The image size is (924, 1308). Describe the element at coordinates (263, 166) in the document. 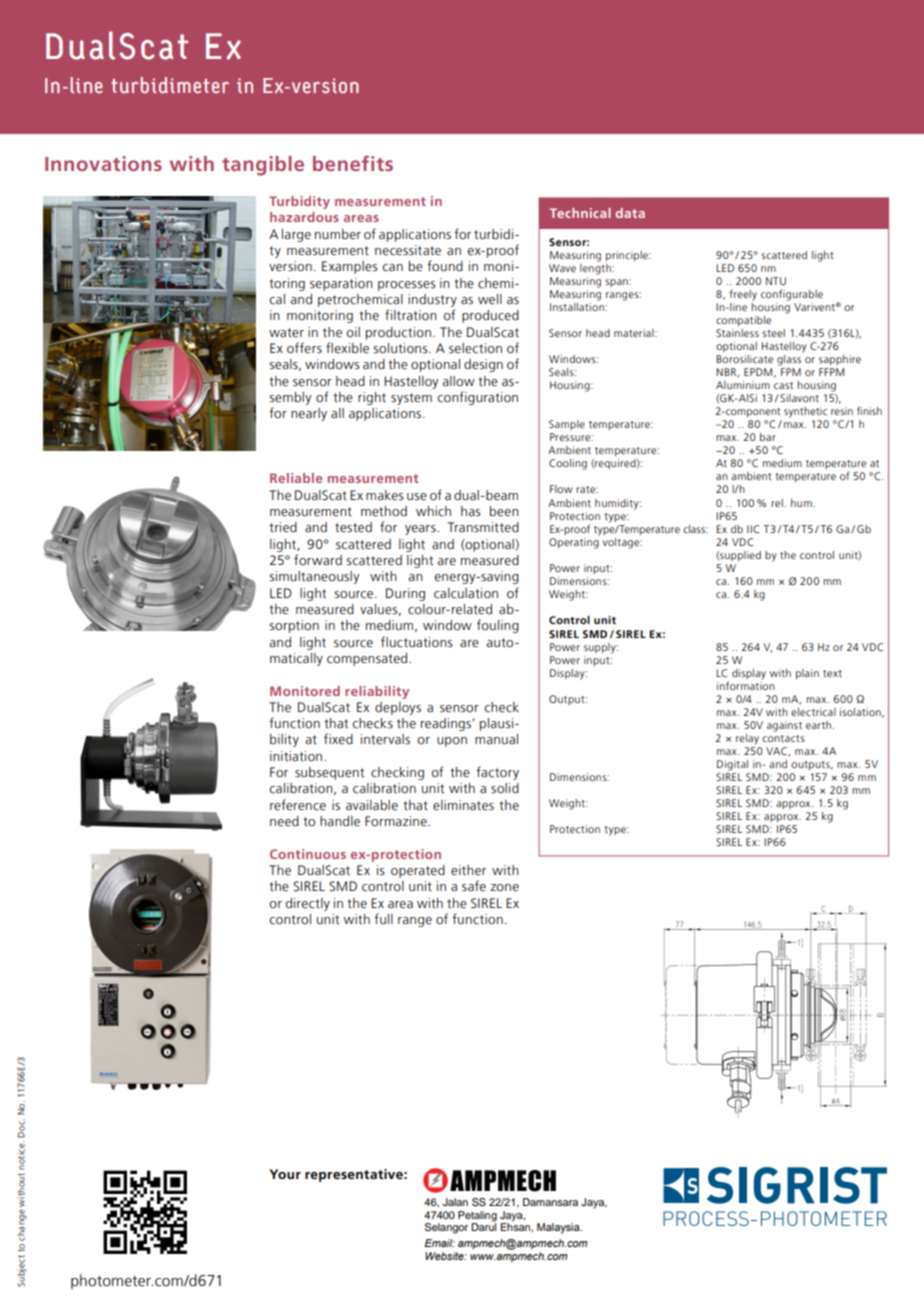

I see `tangible` at that location.
